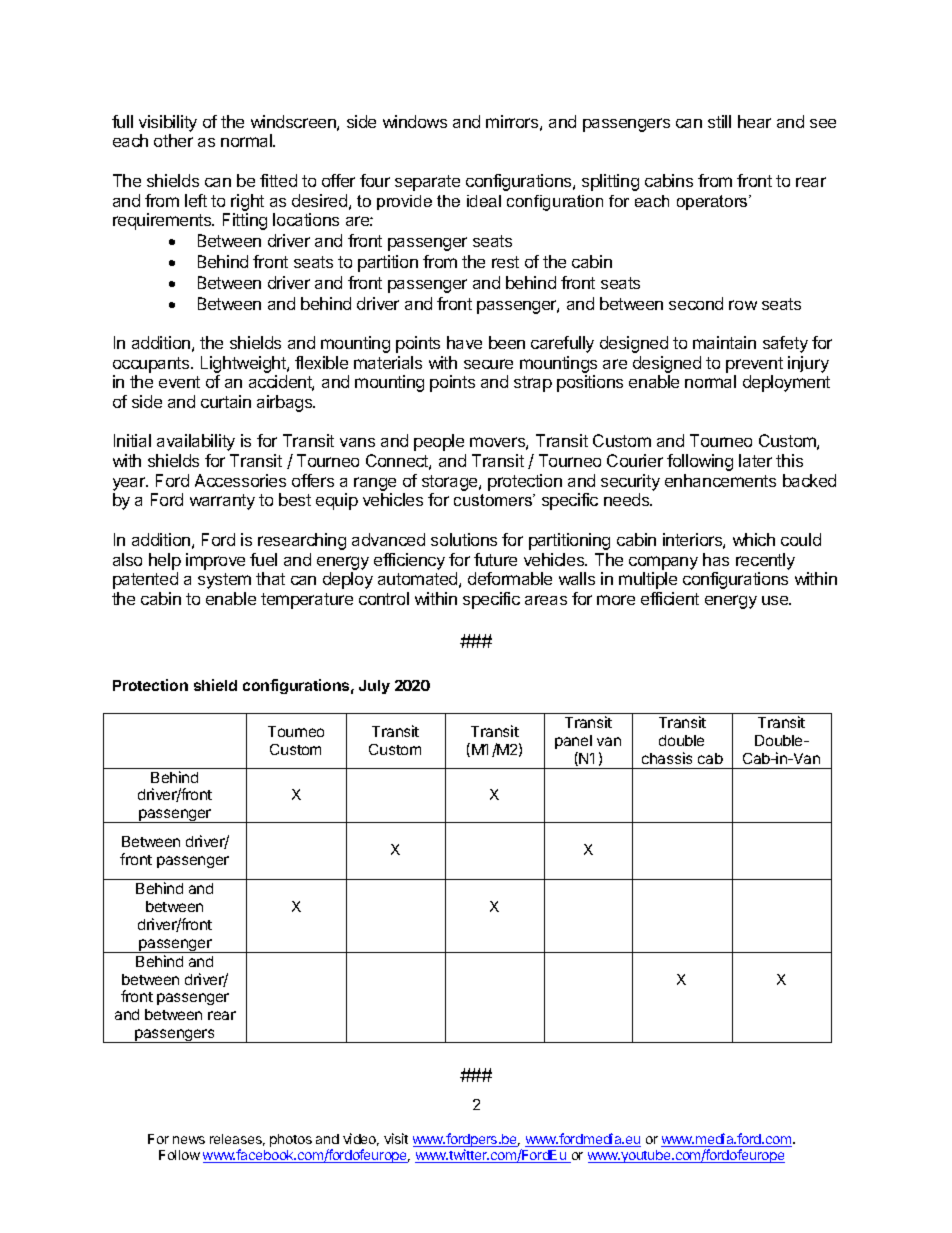 Image resolution: width=952 pixels, height=1233 pixels. I want to click on July, so click(374, 687).
